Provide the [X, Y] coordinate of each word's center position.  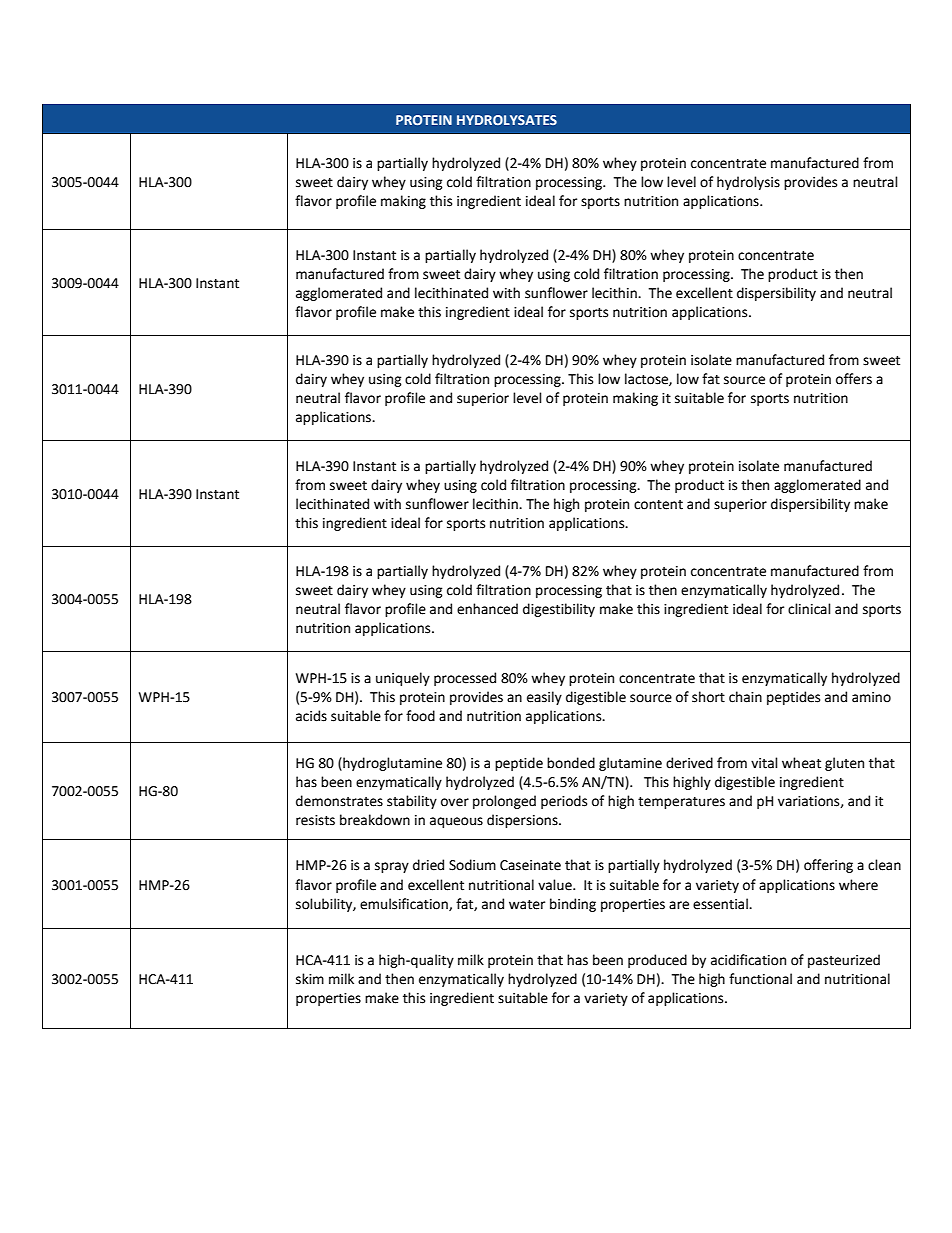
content [658, 505]
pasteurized [844, 961]
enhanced [487, 609]
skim [310, 979]
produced [657, 961]
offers [854, 379]
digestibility [559, 610]
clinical [809, 609]
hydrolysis [748, 183]
